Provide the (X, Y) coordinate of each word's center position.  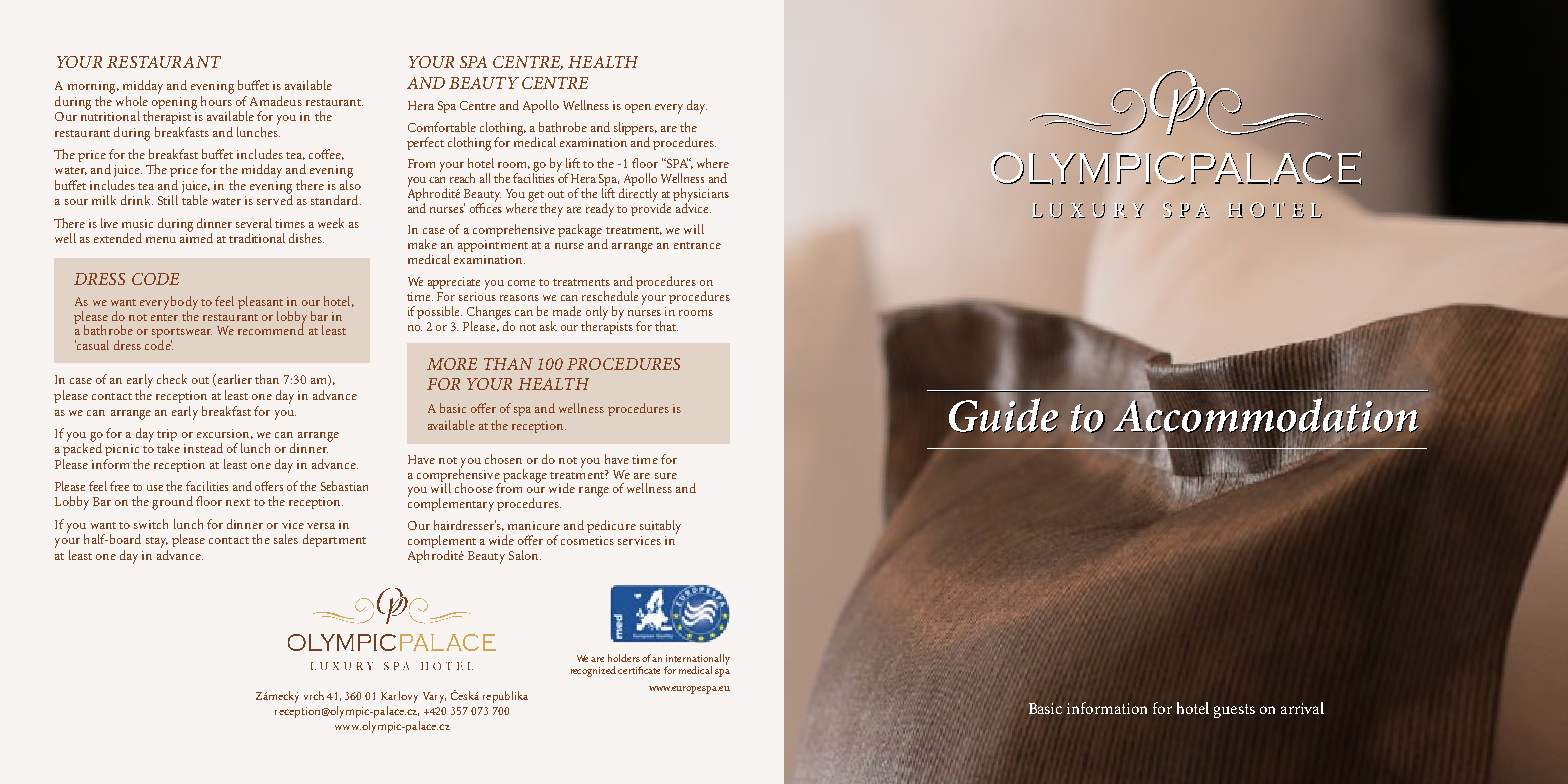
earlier (233, 380)
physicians (701, 196)
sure (666, 476)
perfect (425, 143)
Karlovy (399, 697)
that (666, 326)
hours (216, 99)
